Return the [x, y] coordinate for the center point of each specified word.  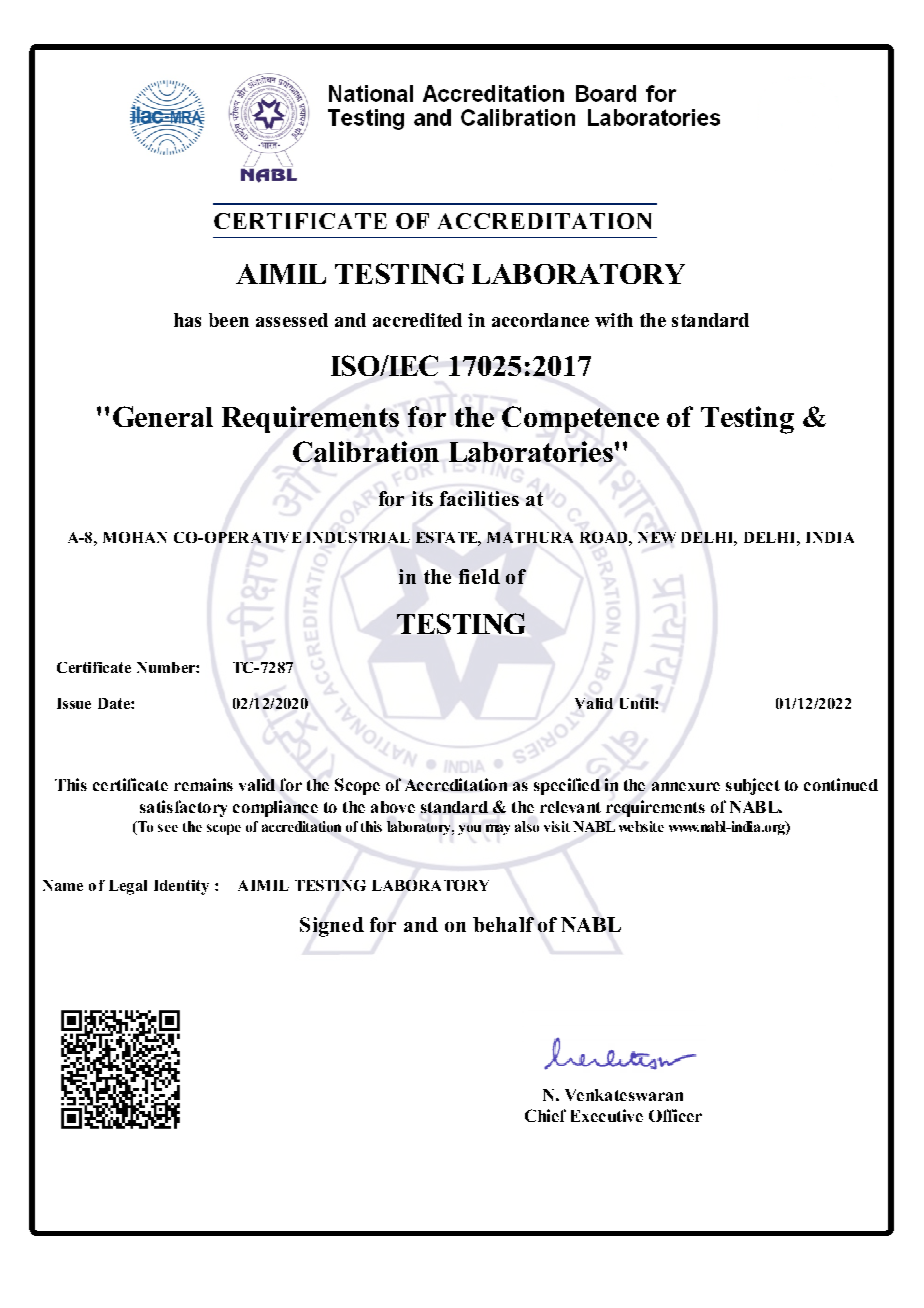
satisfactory [183, 808]
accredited [417, 320]
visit [557, 826]
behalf [503, 924]
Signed [332, 927]
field [479, 576]
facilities [479, 498]
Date [115, 703]
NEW [657, 537]
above [393, 807]
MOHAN [135, 537]
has [187, 320]
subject [753, 786]
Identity [181, 887]
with [614, 320]
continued [841, 784]
